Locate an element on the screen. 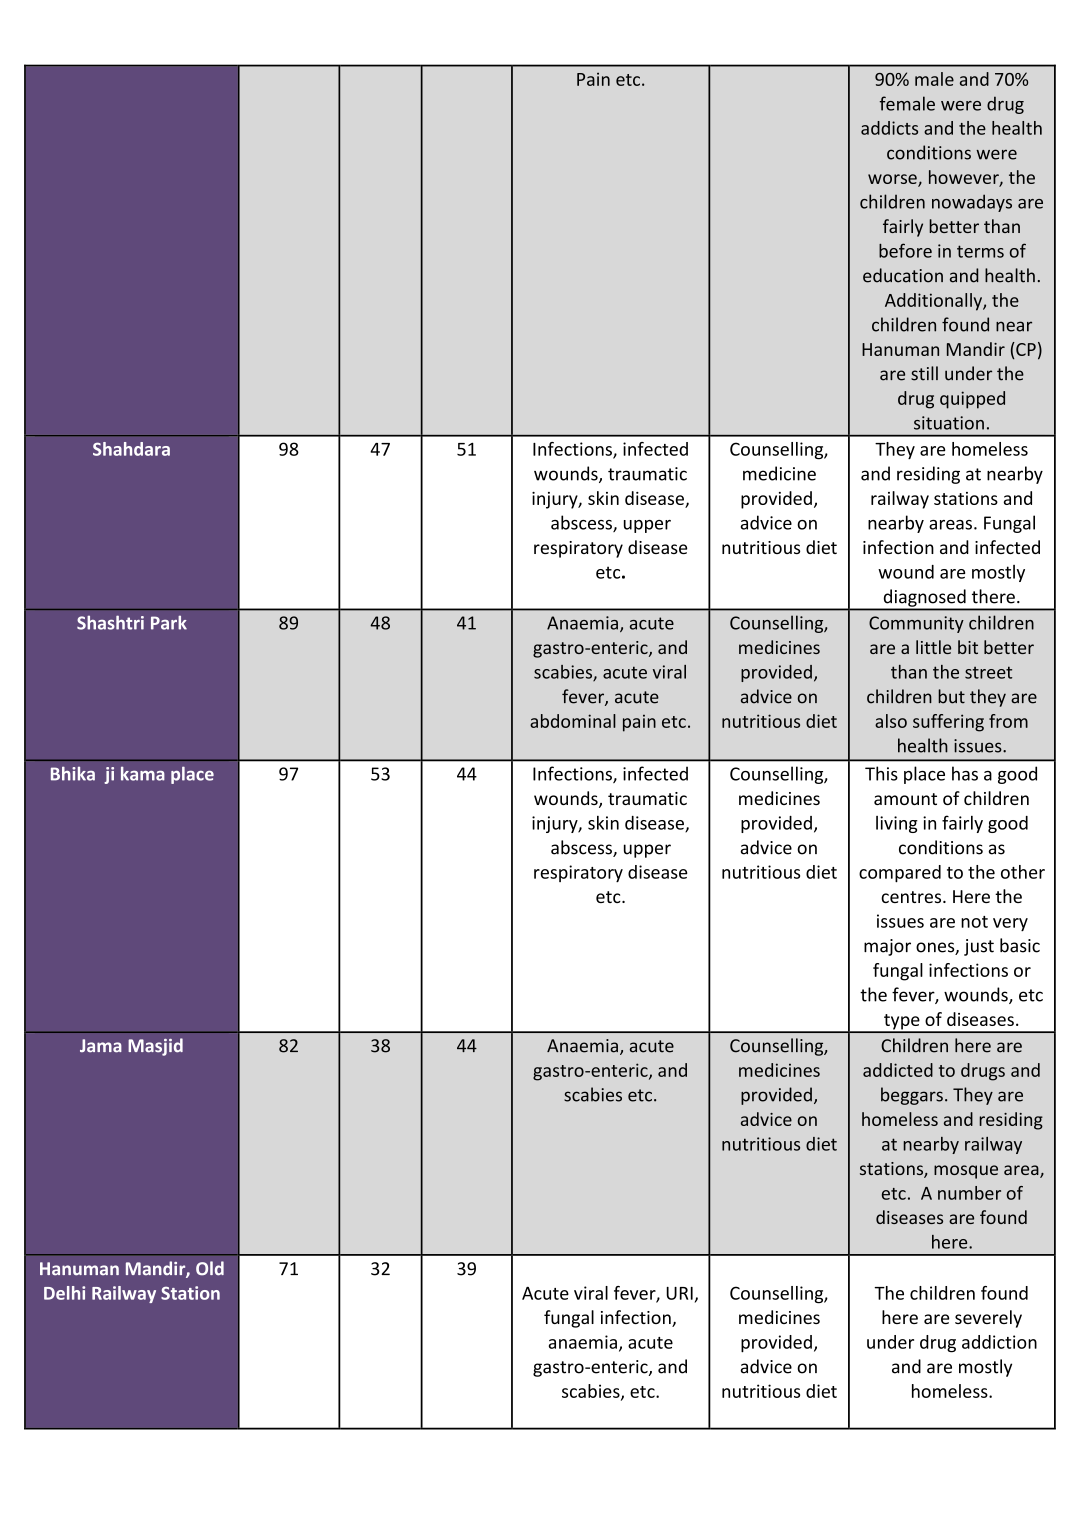 The height and width of the screenshot is (1539, 1088). centres is located at coordinates (912, 897).
